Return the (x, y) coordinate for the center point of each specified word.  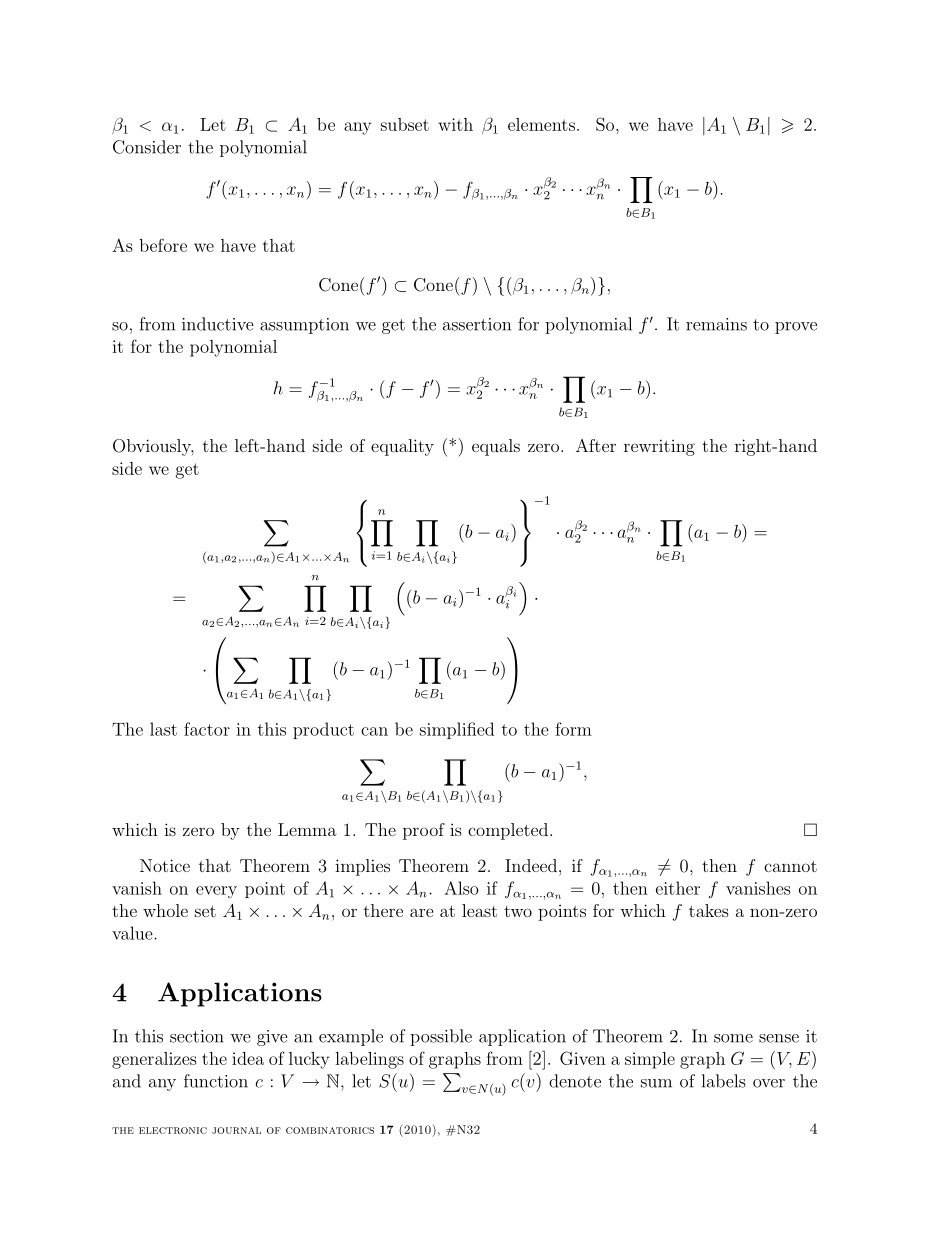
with (455, 124)
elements (541, 124)
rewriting (659, 447)
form (573, 729)
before (163, 245)
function (216, 1081)
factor (207, 729)
